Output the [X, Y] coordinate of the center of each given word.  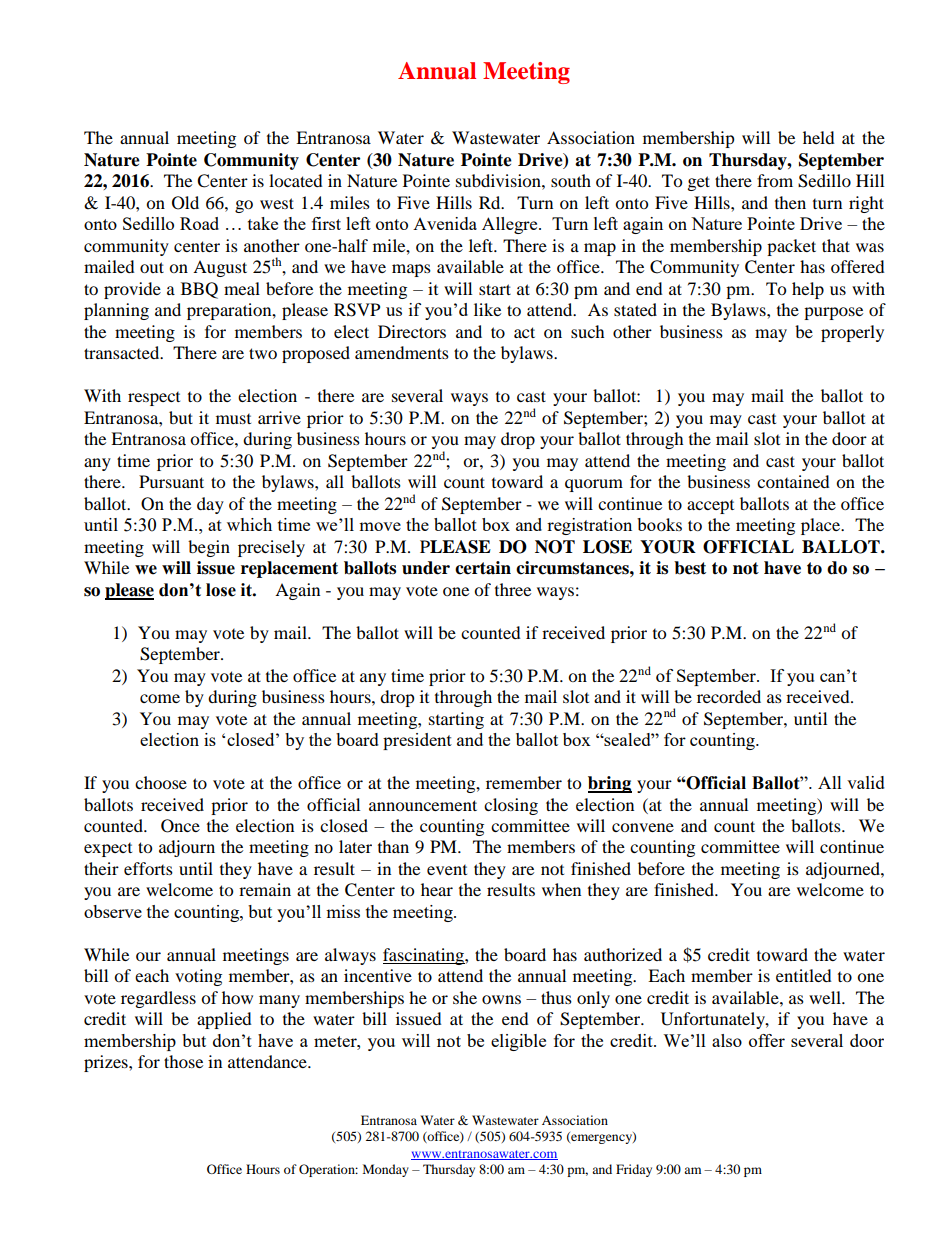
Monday [386, 1170]
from [775, 180]
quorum [594, 485]
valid [866, 782]
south [571, 180]
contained [793, 481]
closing [511, 806]
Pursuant [171, 481]
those [183, 1061]
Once [180, 826]
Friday [634, 1170]
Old [185, 203]
